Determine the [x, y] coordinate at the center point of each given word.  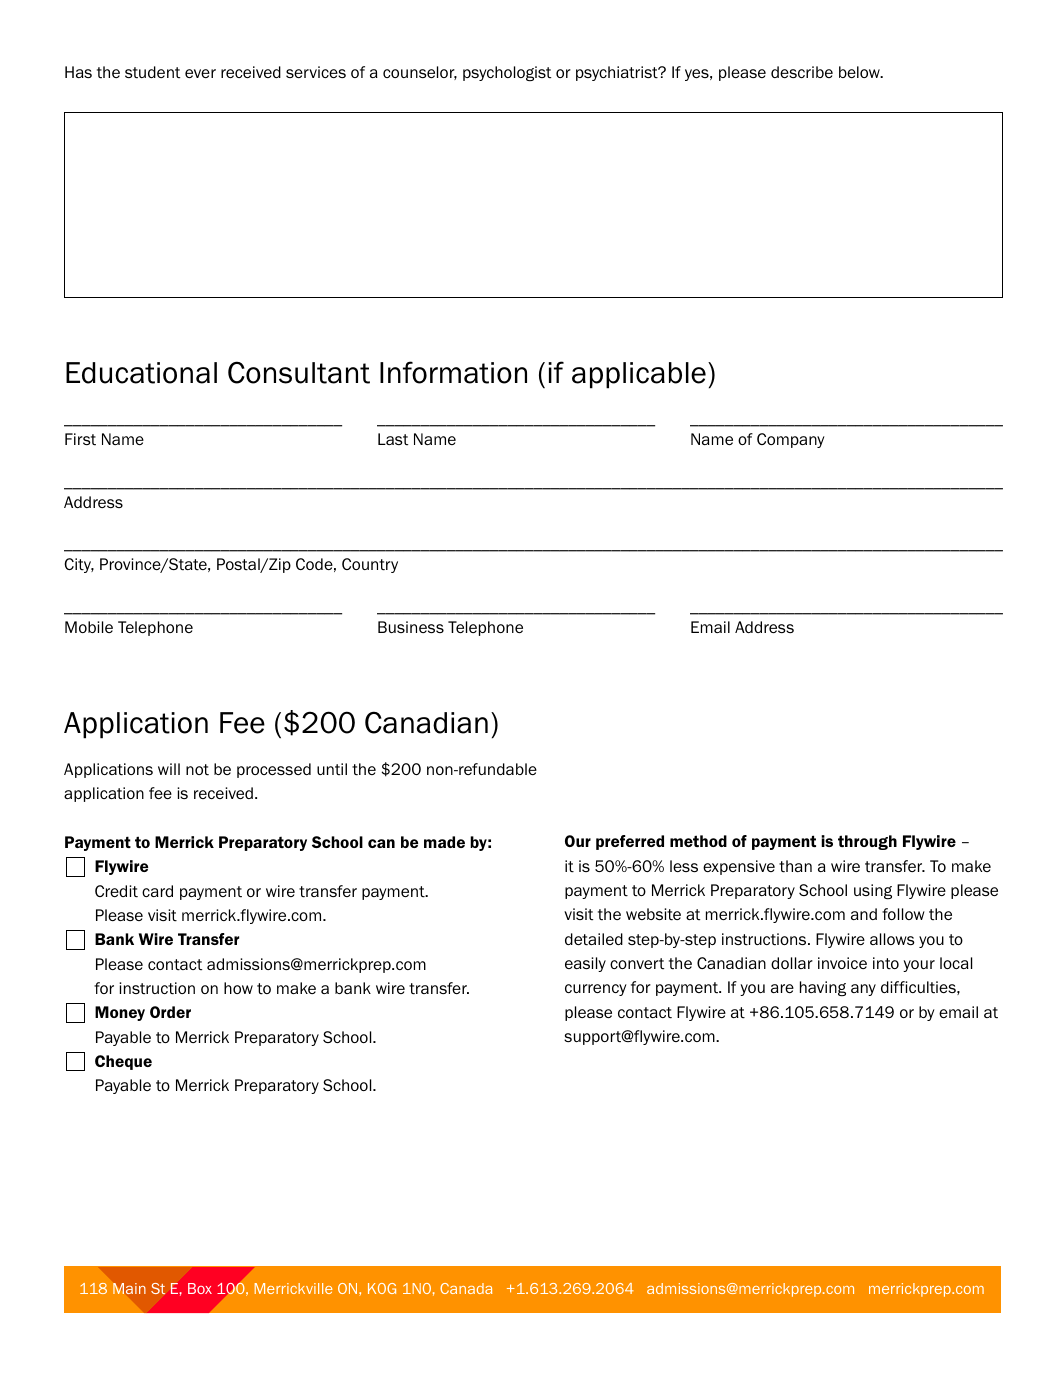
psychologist [507, 73]
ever [200, 73]
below [860, 72]
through [867, 842]
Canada [466, 1288]
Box [200, 1288]
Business [411, 627]
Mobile [89, 627]
